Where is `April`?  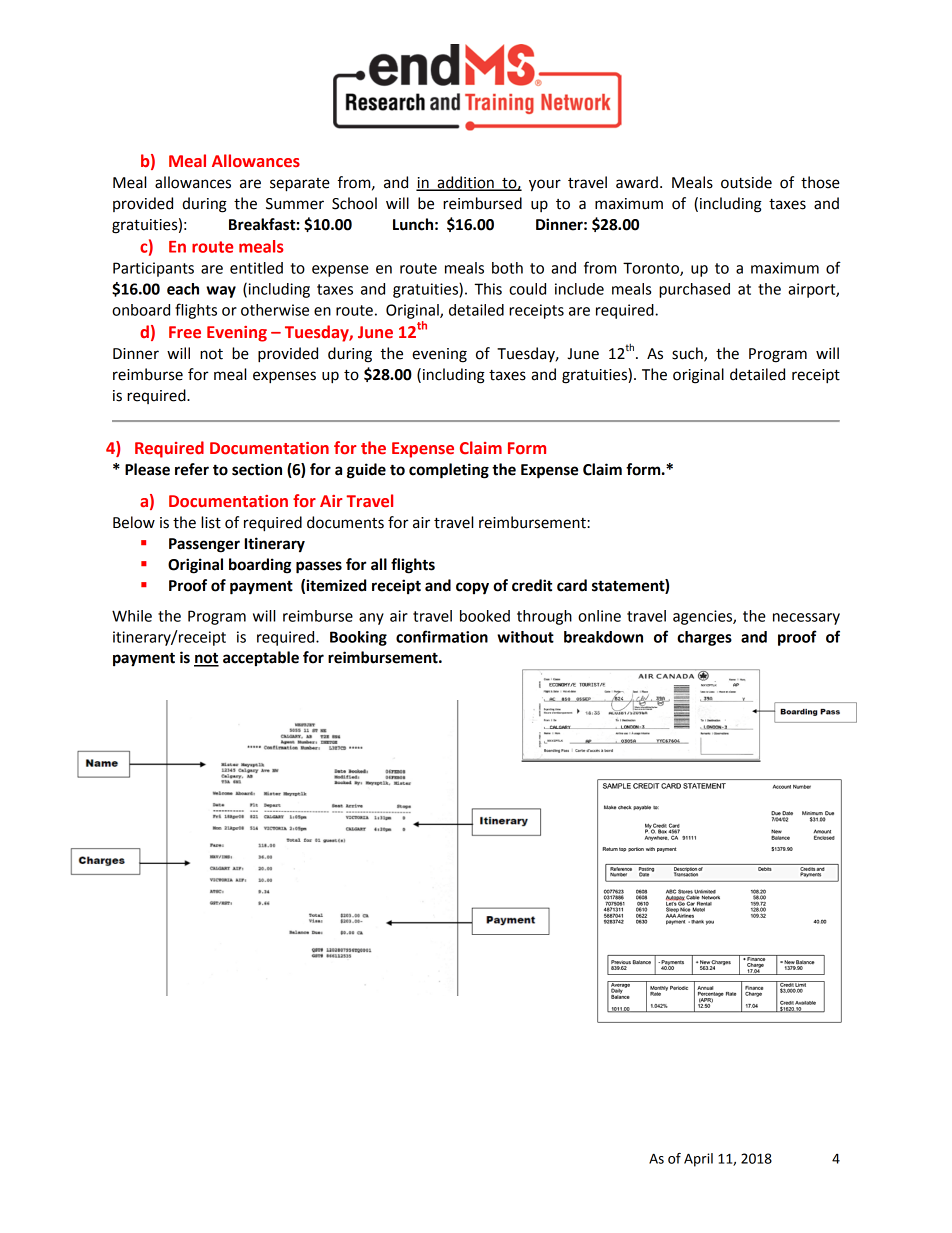 April is located at coordinates (698, 1160).
